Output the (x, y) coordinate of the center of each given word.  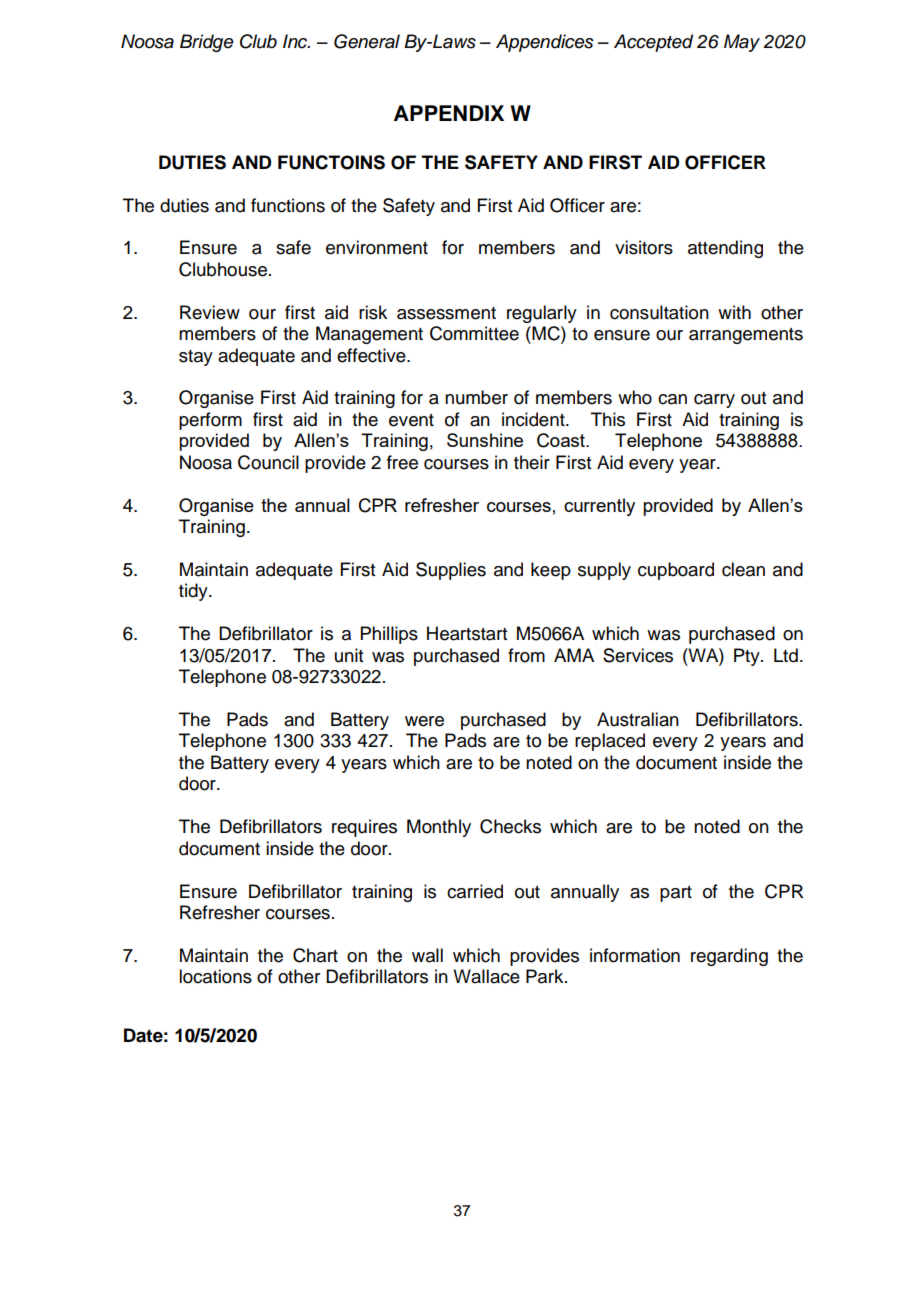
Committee (474, 333)
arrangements (746, 336)
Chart (315, 955)
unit (349, 655)
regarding (729, 957)
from (526, 655)
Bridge (207, 43)
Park (546, 976)
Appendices (545, 43)
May (742, 43)
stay (196, 358)
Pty (748, 657)
